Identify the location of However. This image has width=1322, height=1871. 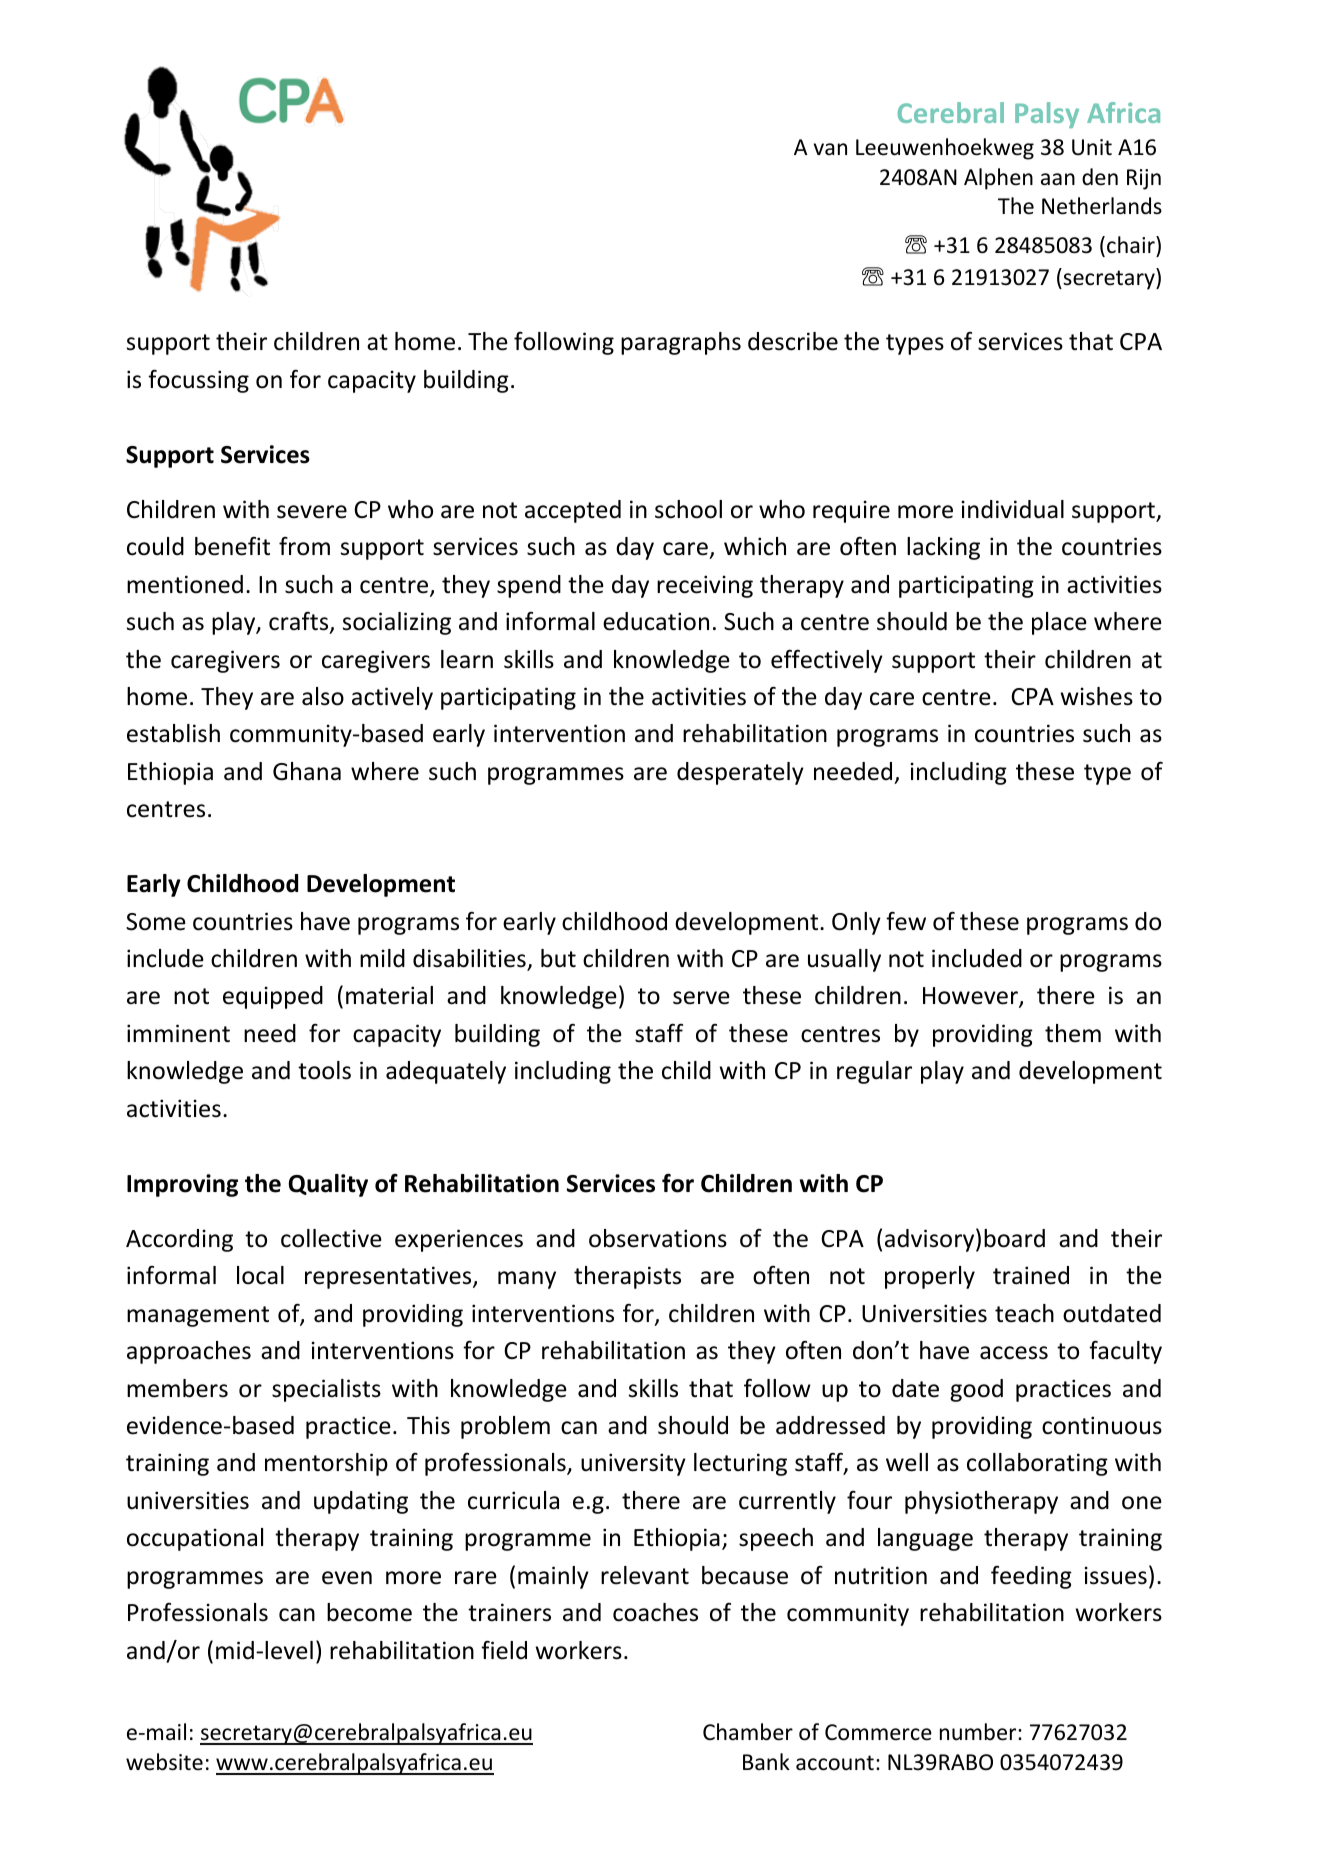
(971, 997).
